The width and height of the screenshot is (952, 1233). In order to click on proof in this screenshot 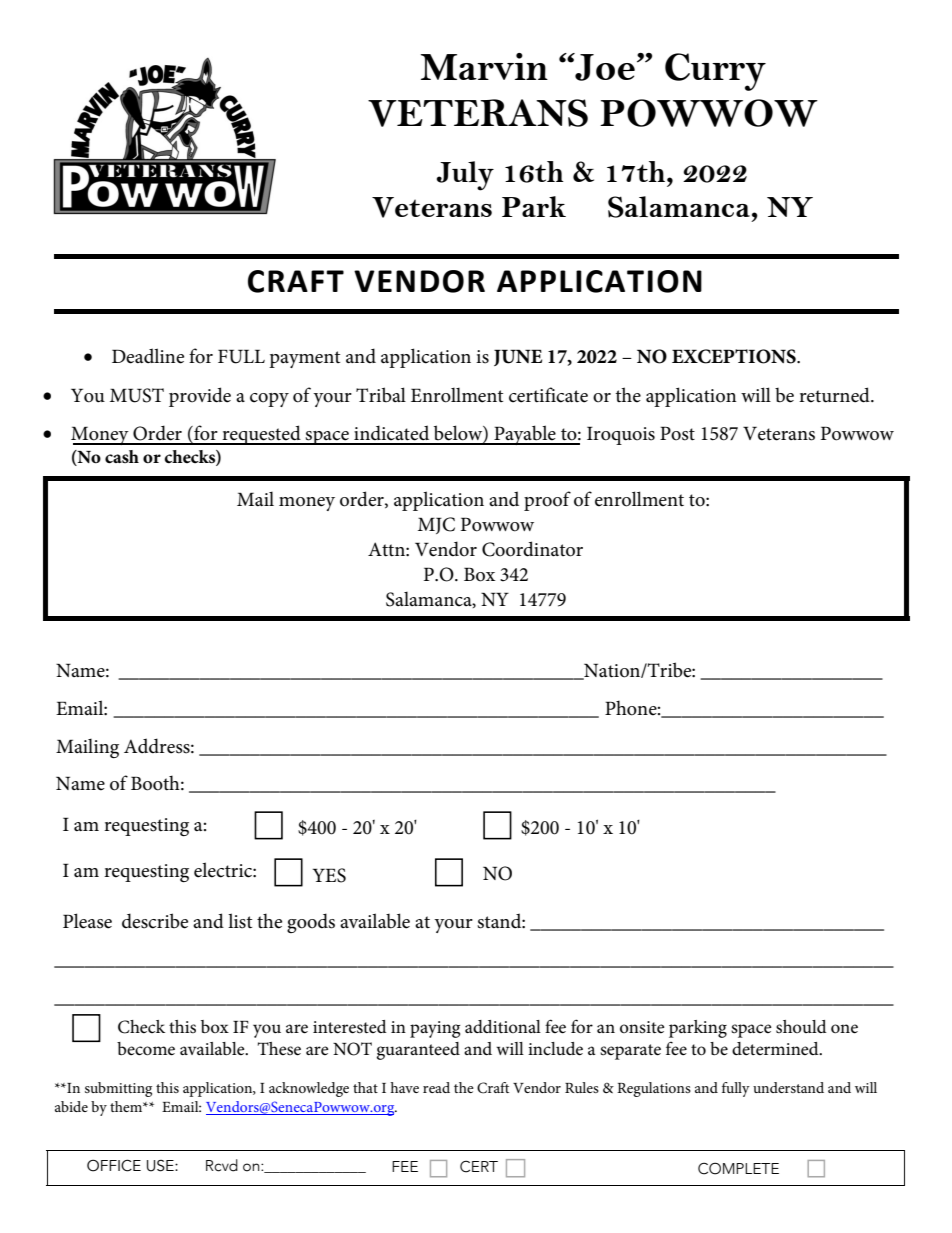, I will do `click(547, 501)`.
